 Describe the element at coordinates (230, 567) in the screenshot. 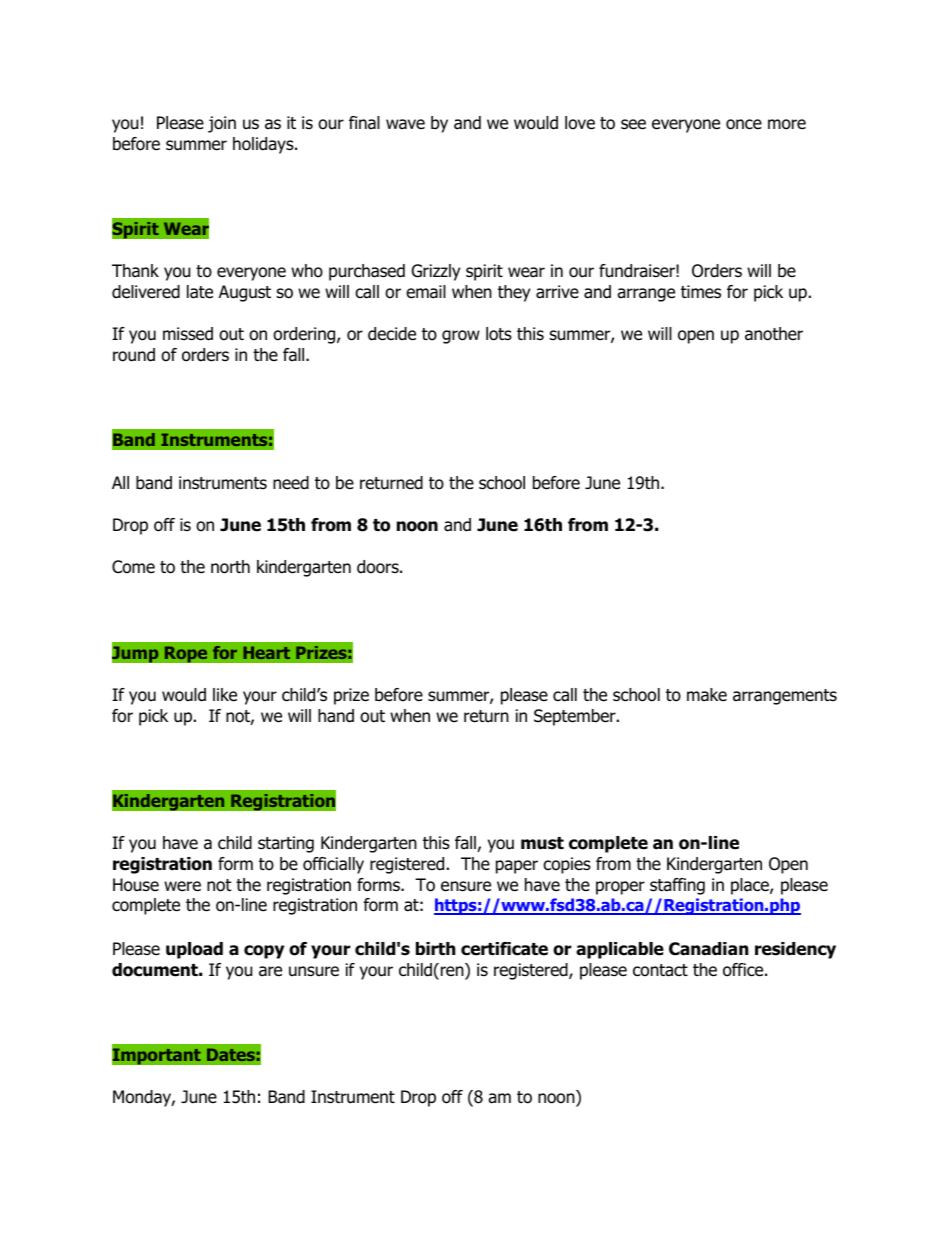

I see `north` at that location.
